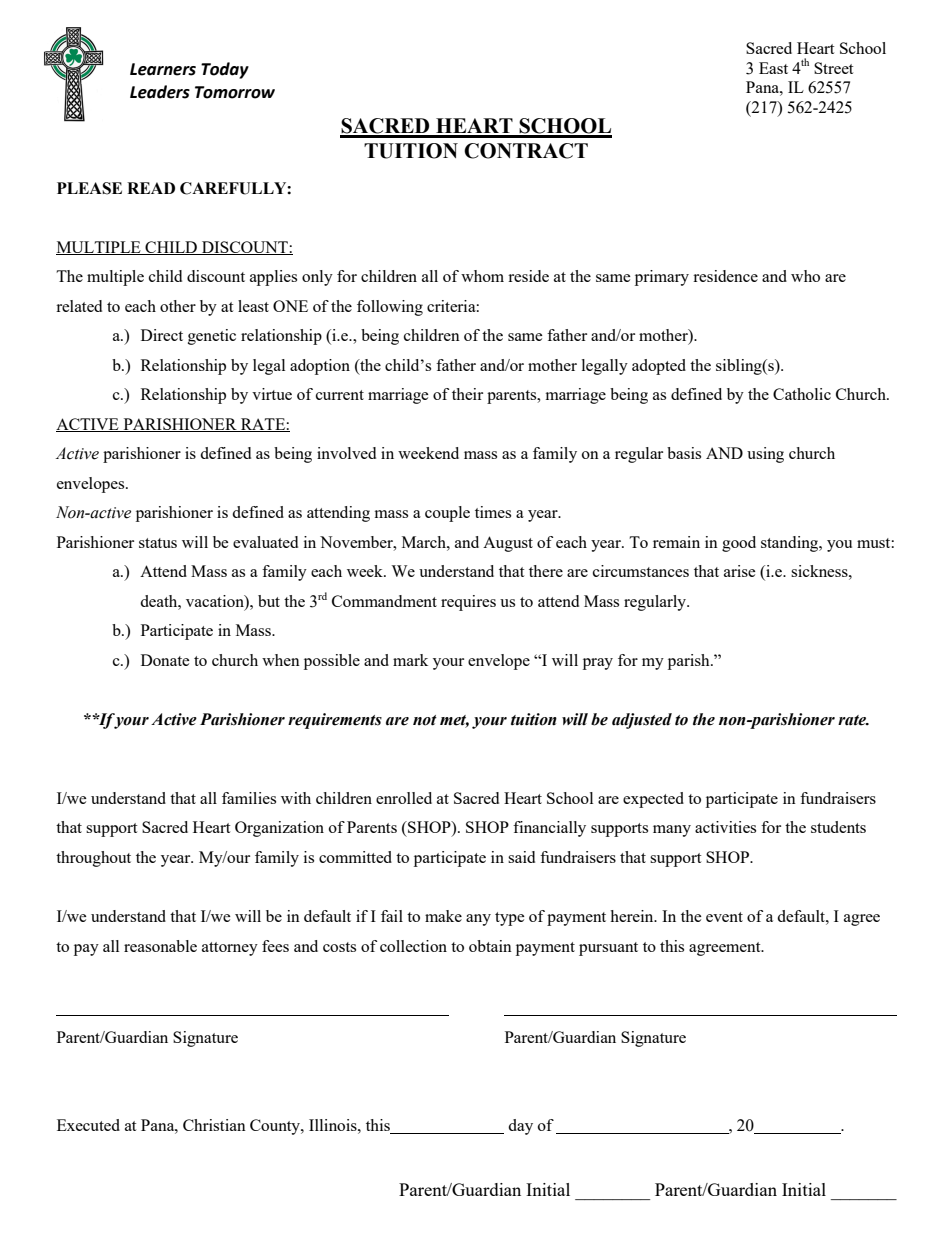 The width and height of the document is (952, 1233). I want to click on Catholic, so click(802, 394).
